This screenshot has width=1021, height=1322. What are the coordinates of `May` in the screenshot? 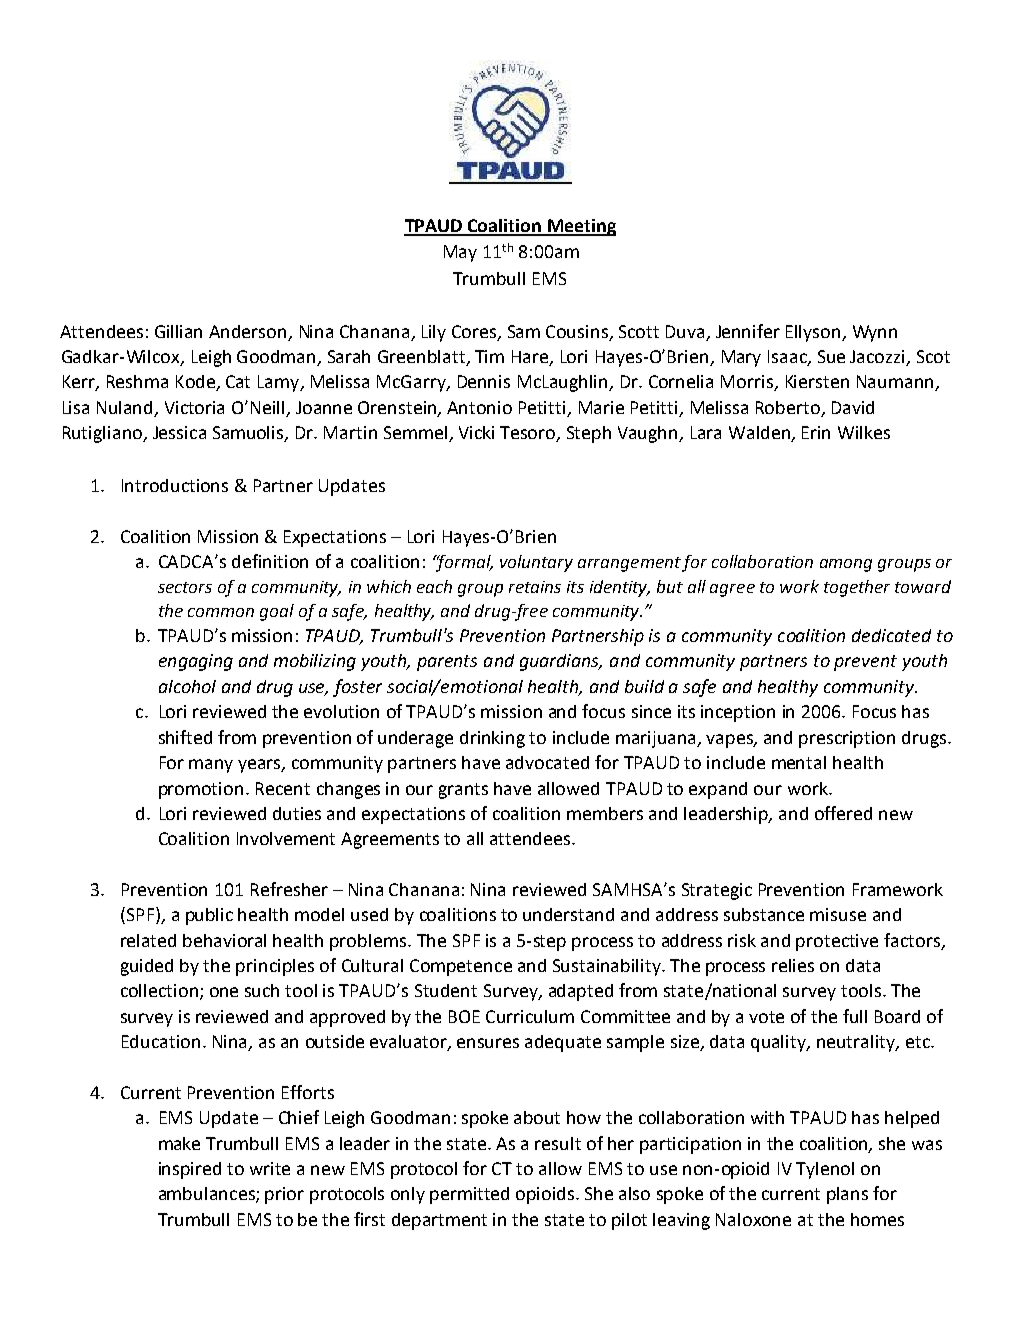 It's located at (460, 253).
